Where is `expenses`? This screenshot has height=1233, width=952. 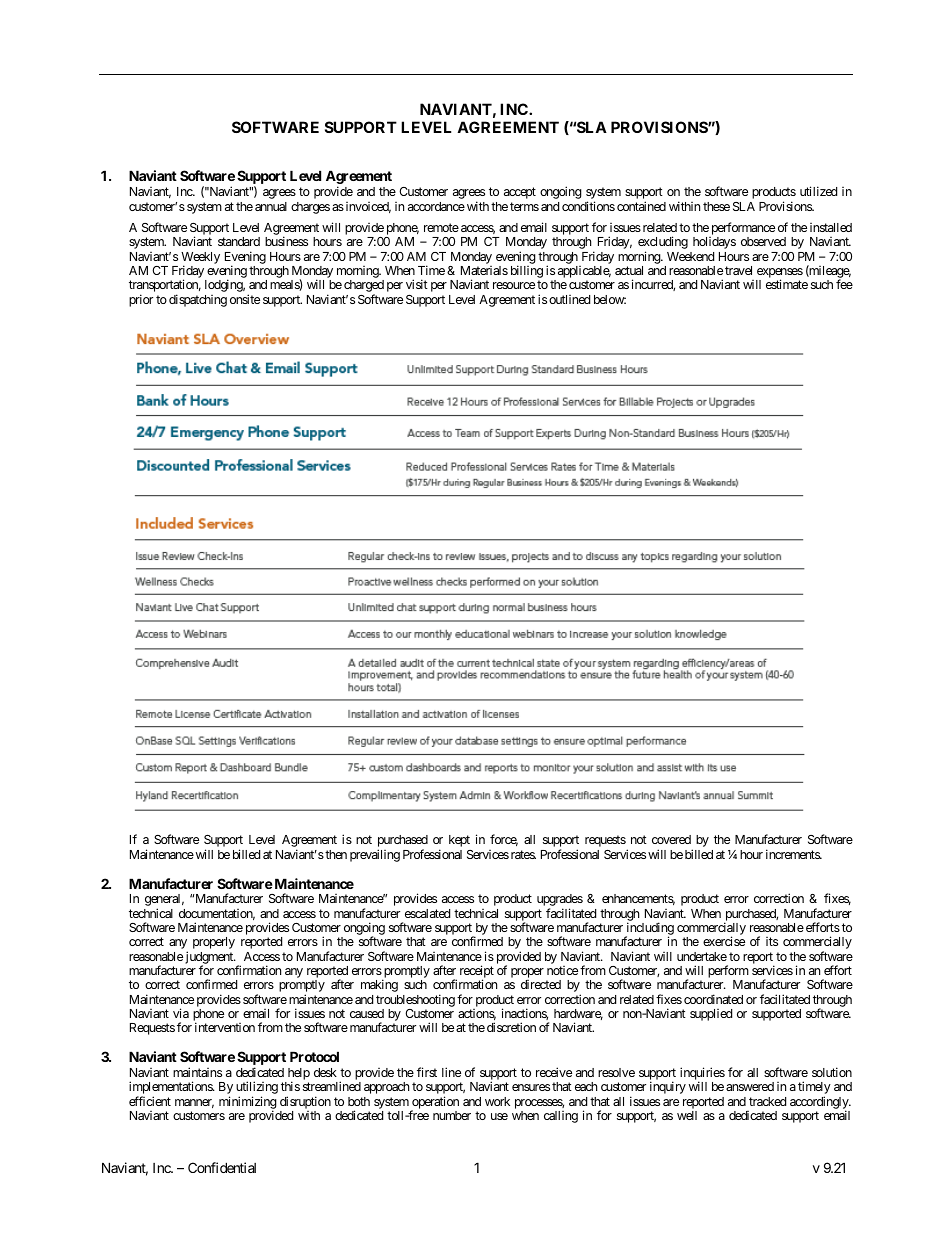
expenses is located at coordinates (779, 274).
